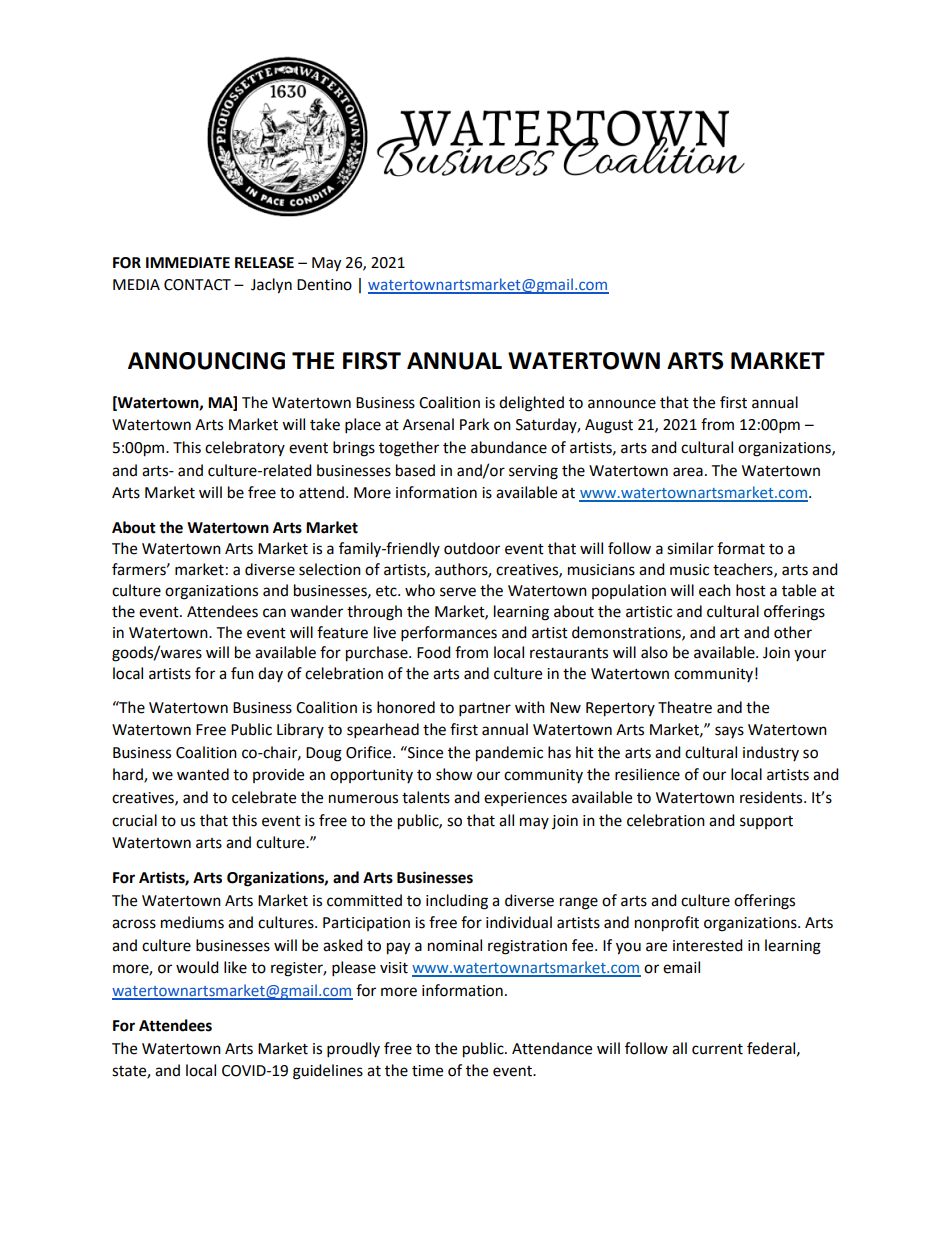 This image has height=1233, width=952. What do you see at coordinates (654, 652) in the image?
I see `also` at bounding box center [654, 652].
